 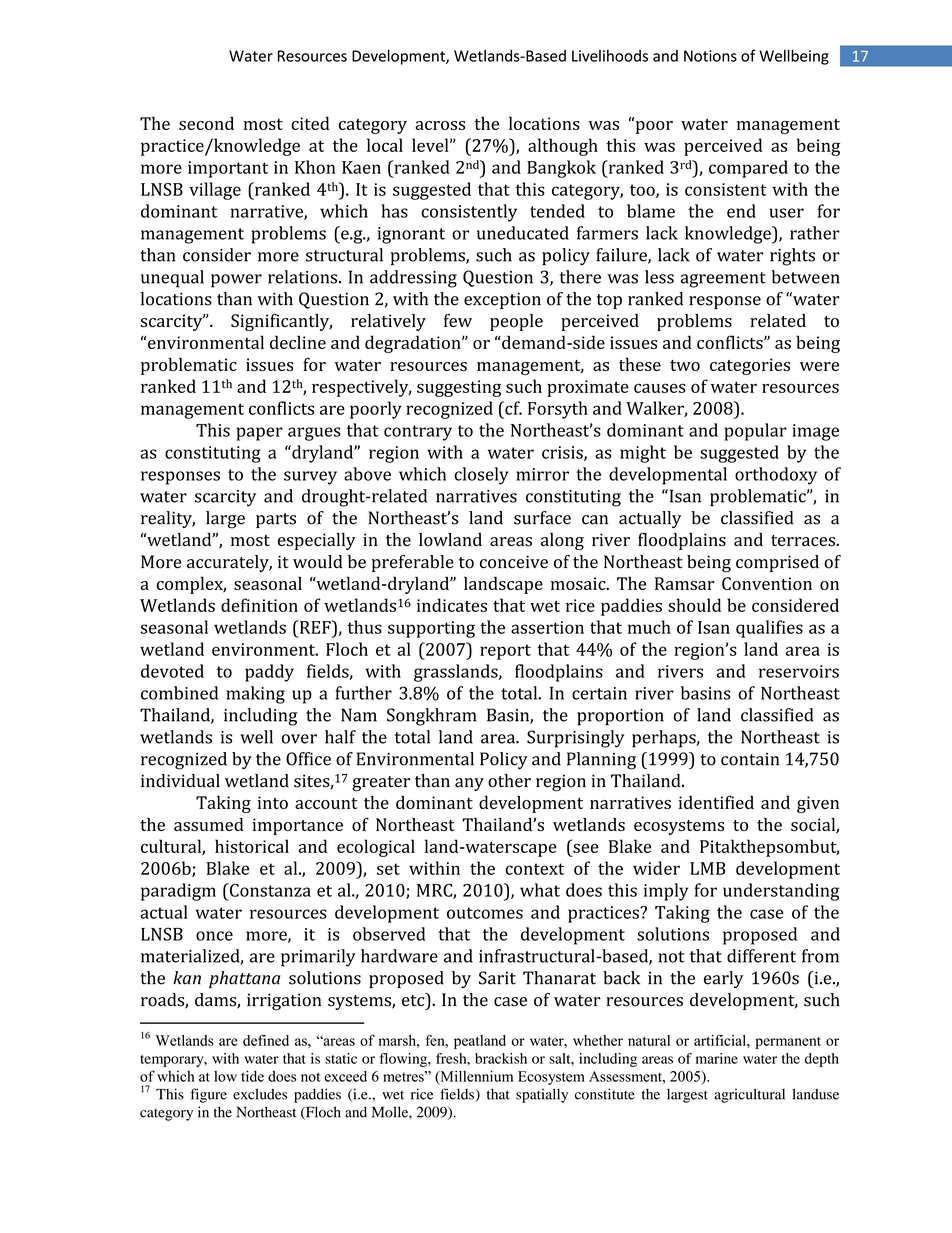 I want to click on tide, so click(x=252, y=1076).
